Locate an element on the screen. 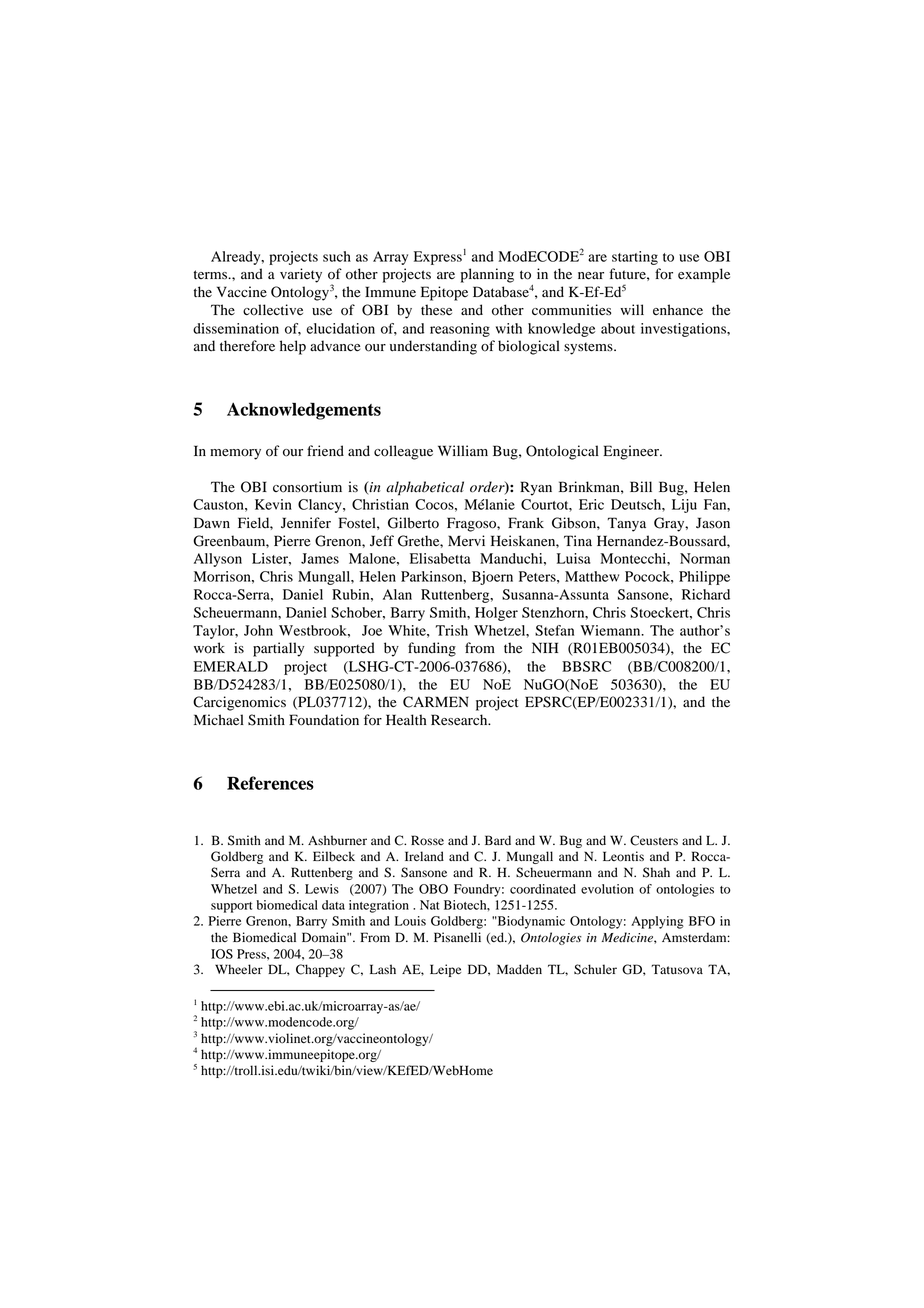 This screenshot has width=924, height=1308. planning is located at coordinates (487, 275).
